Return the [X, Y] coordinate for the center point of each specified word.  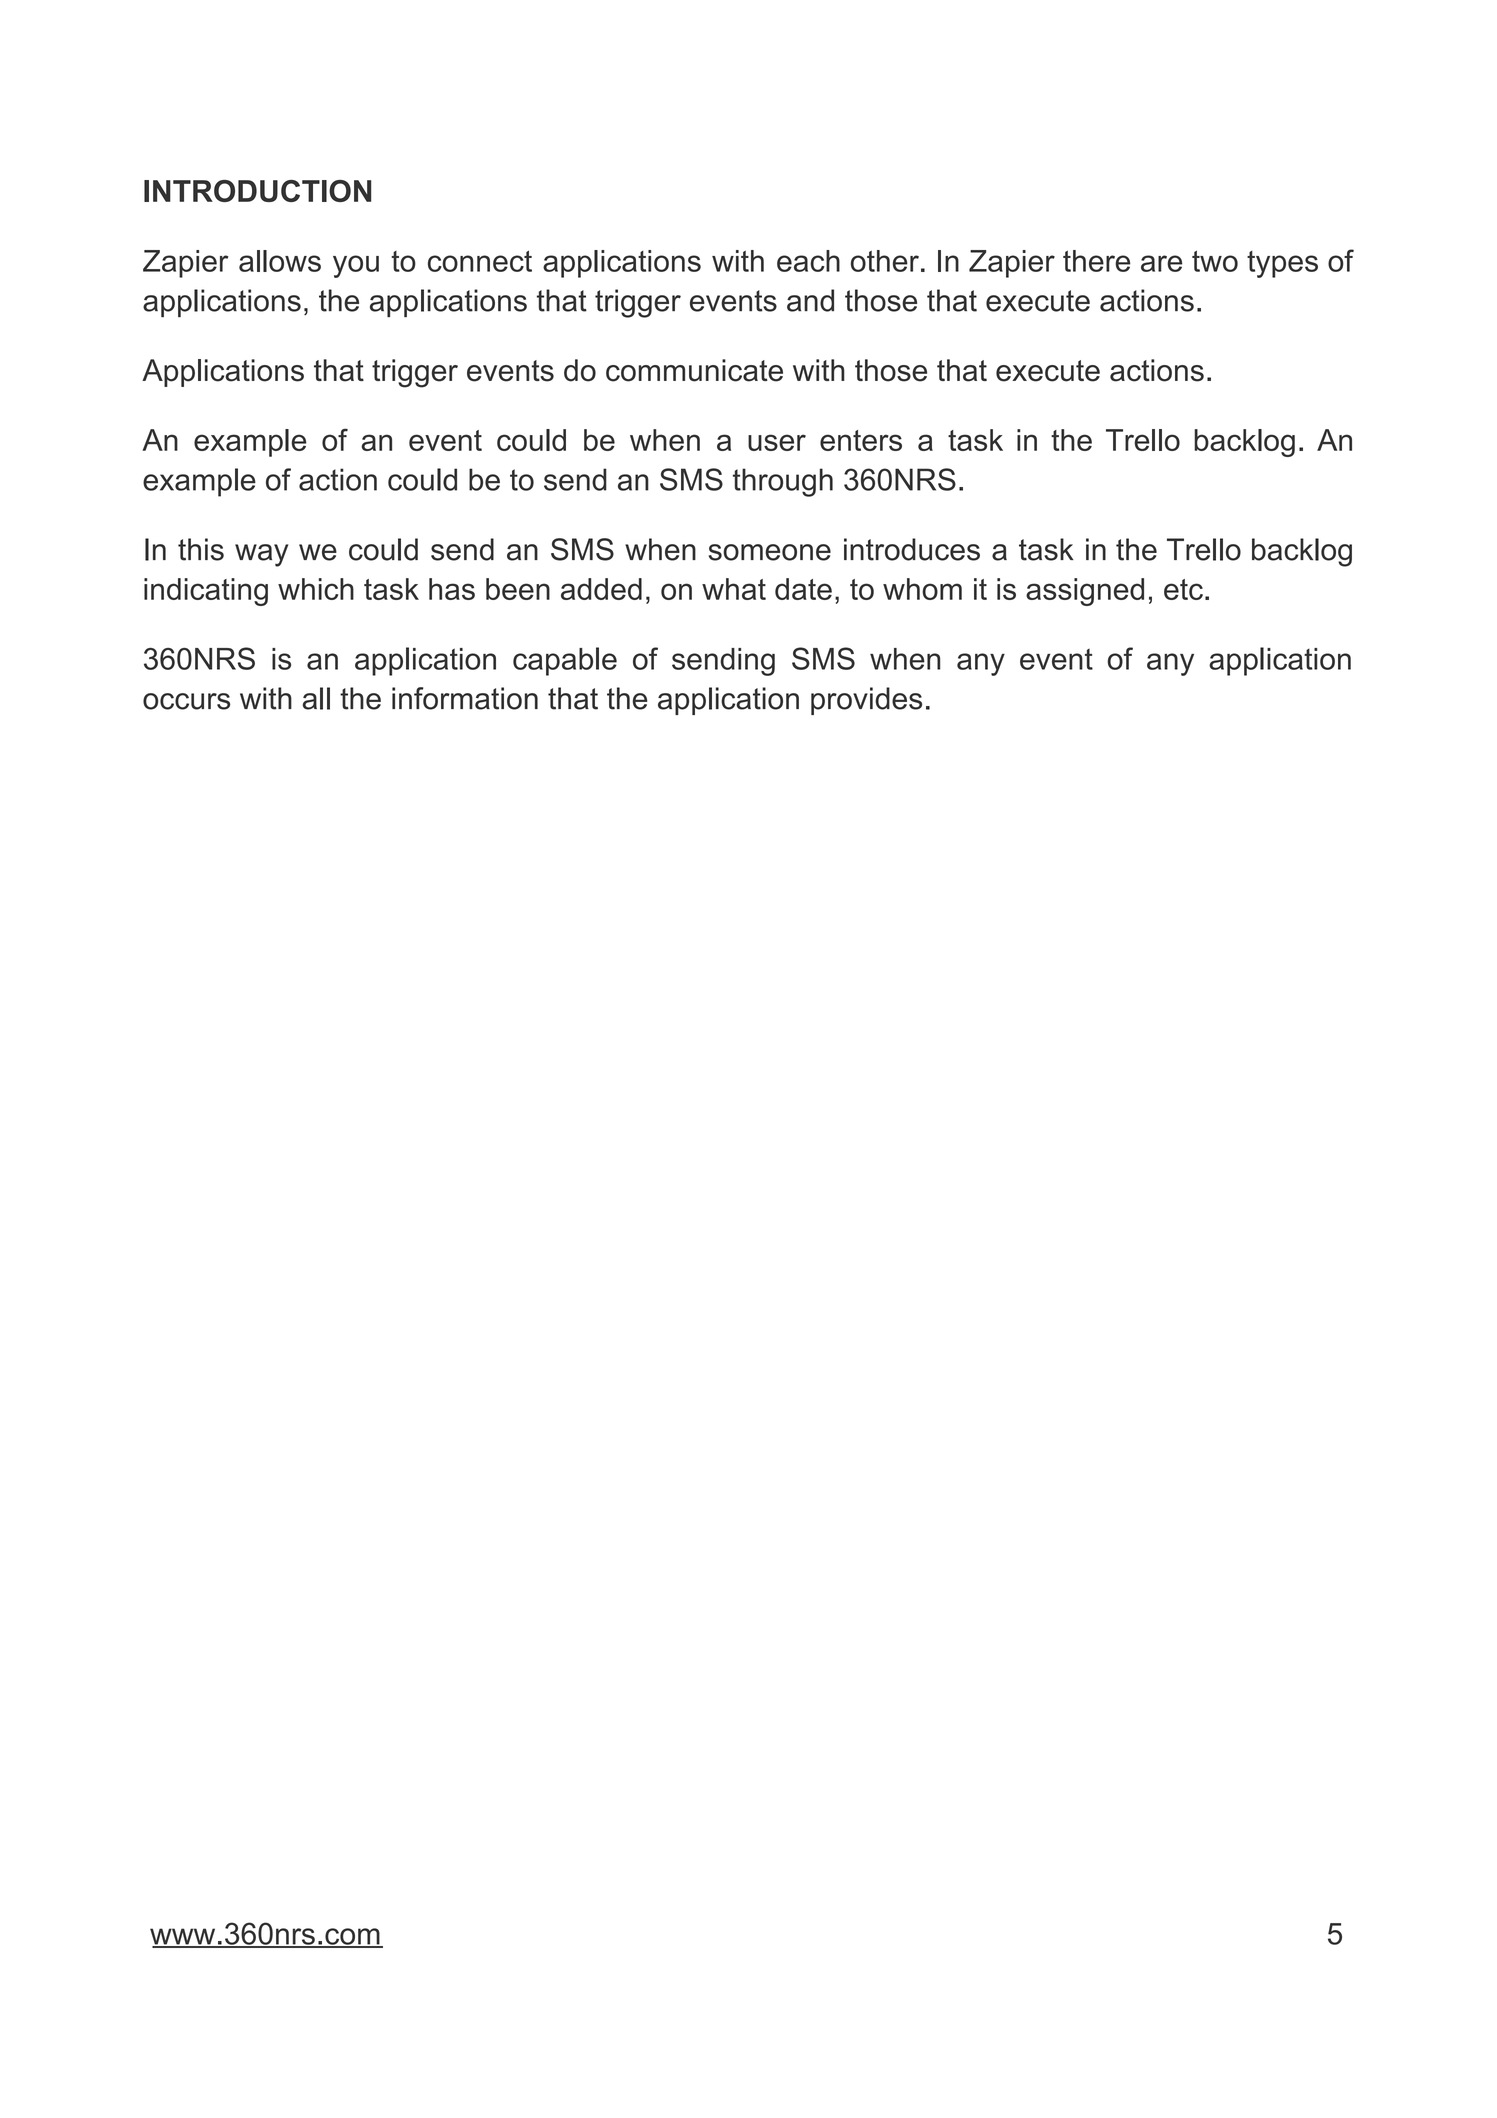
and [810, 300]
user [777, 442]
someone [770, 552]
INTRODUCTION [257, 191]
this [201, 549]
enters [861, 440]
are [1161, 263]
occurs [186, 701]
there [1096, 261]
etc [1183, 589]
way [261, 555]
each [808, 261]
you [356, 266]
